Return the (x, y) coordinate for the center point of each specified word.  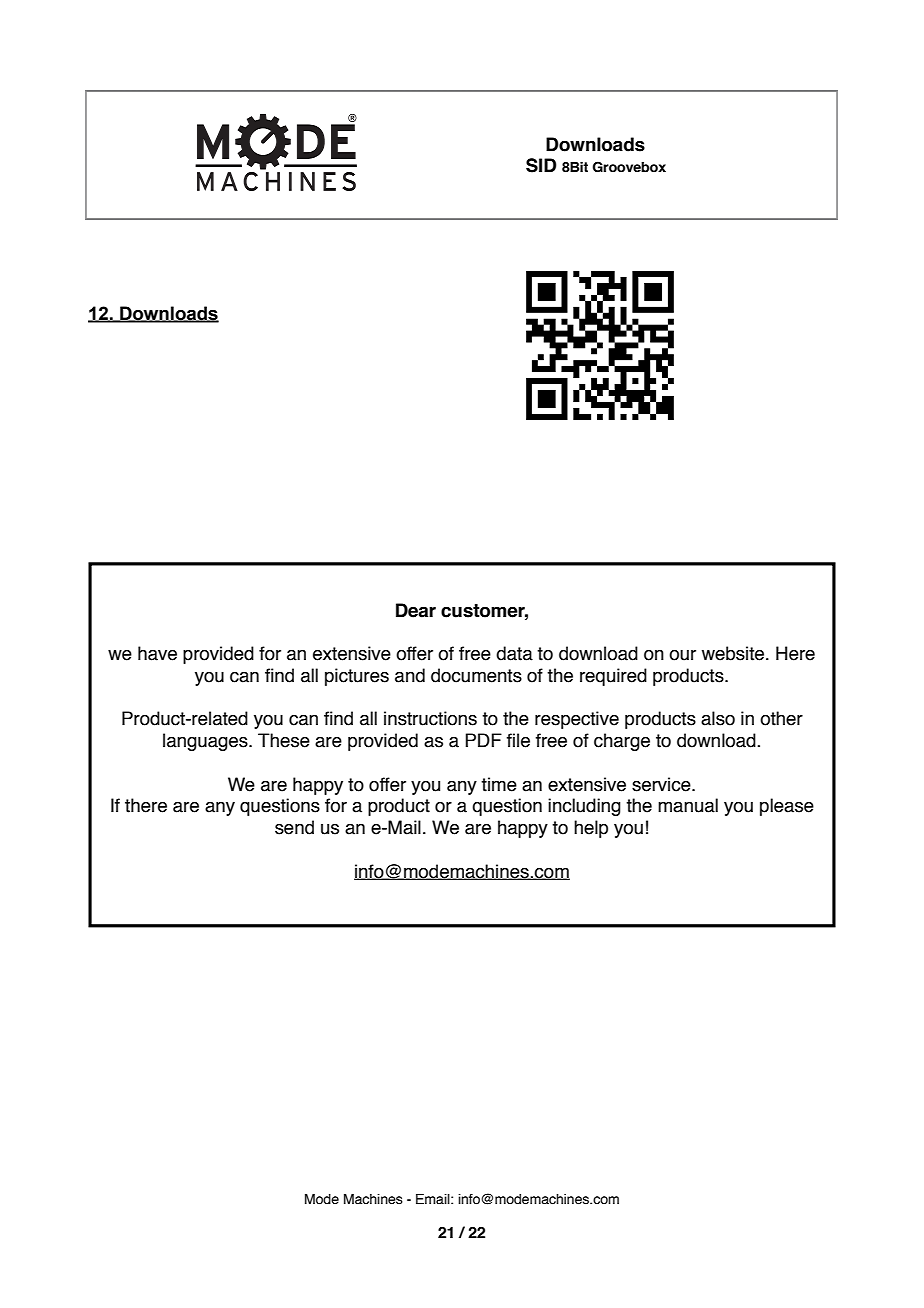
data (514, 653)
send (294, 827)
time (499, 784)
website (734, 653)
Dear (416, 610)
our (682, 655)
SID (541, 165)
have (157, 653)
